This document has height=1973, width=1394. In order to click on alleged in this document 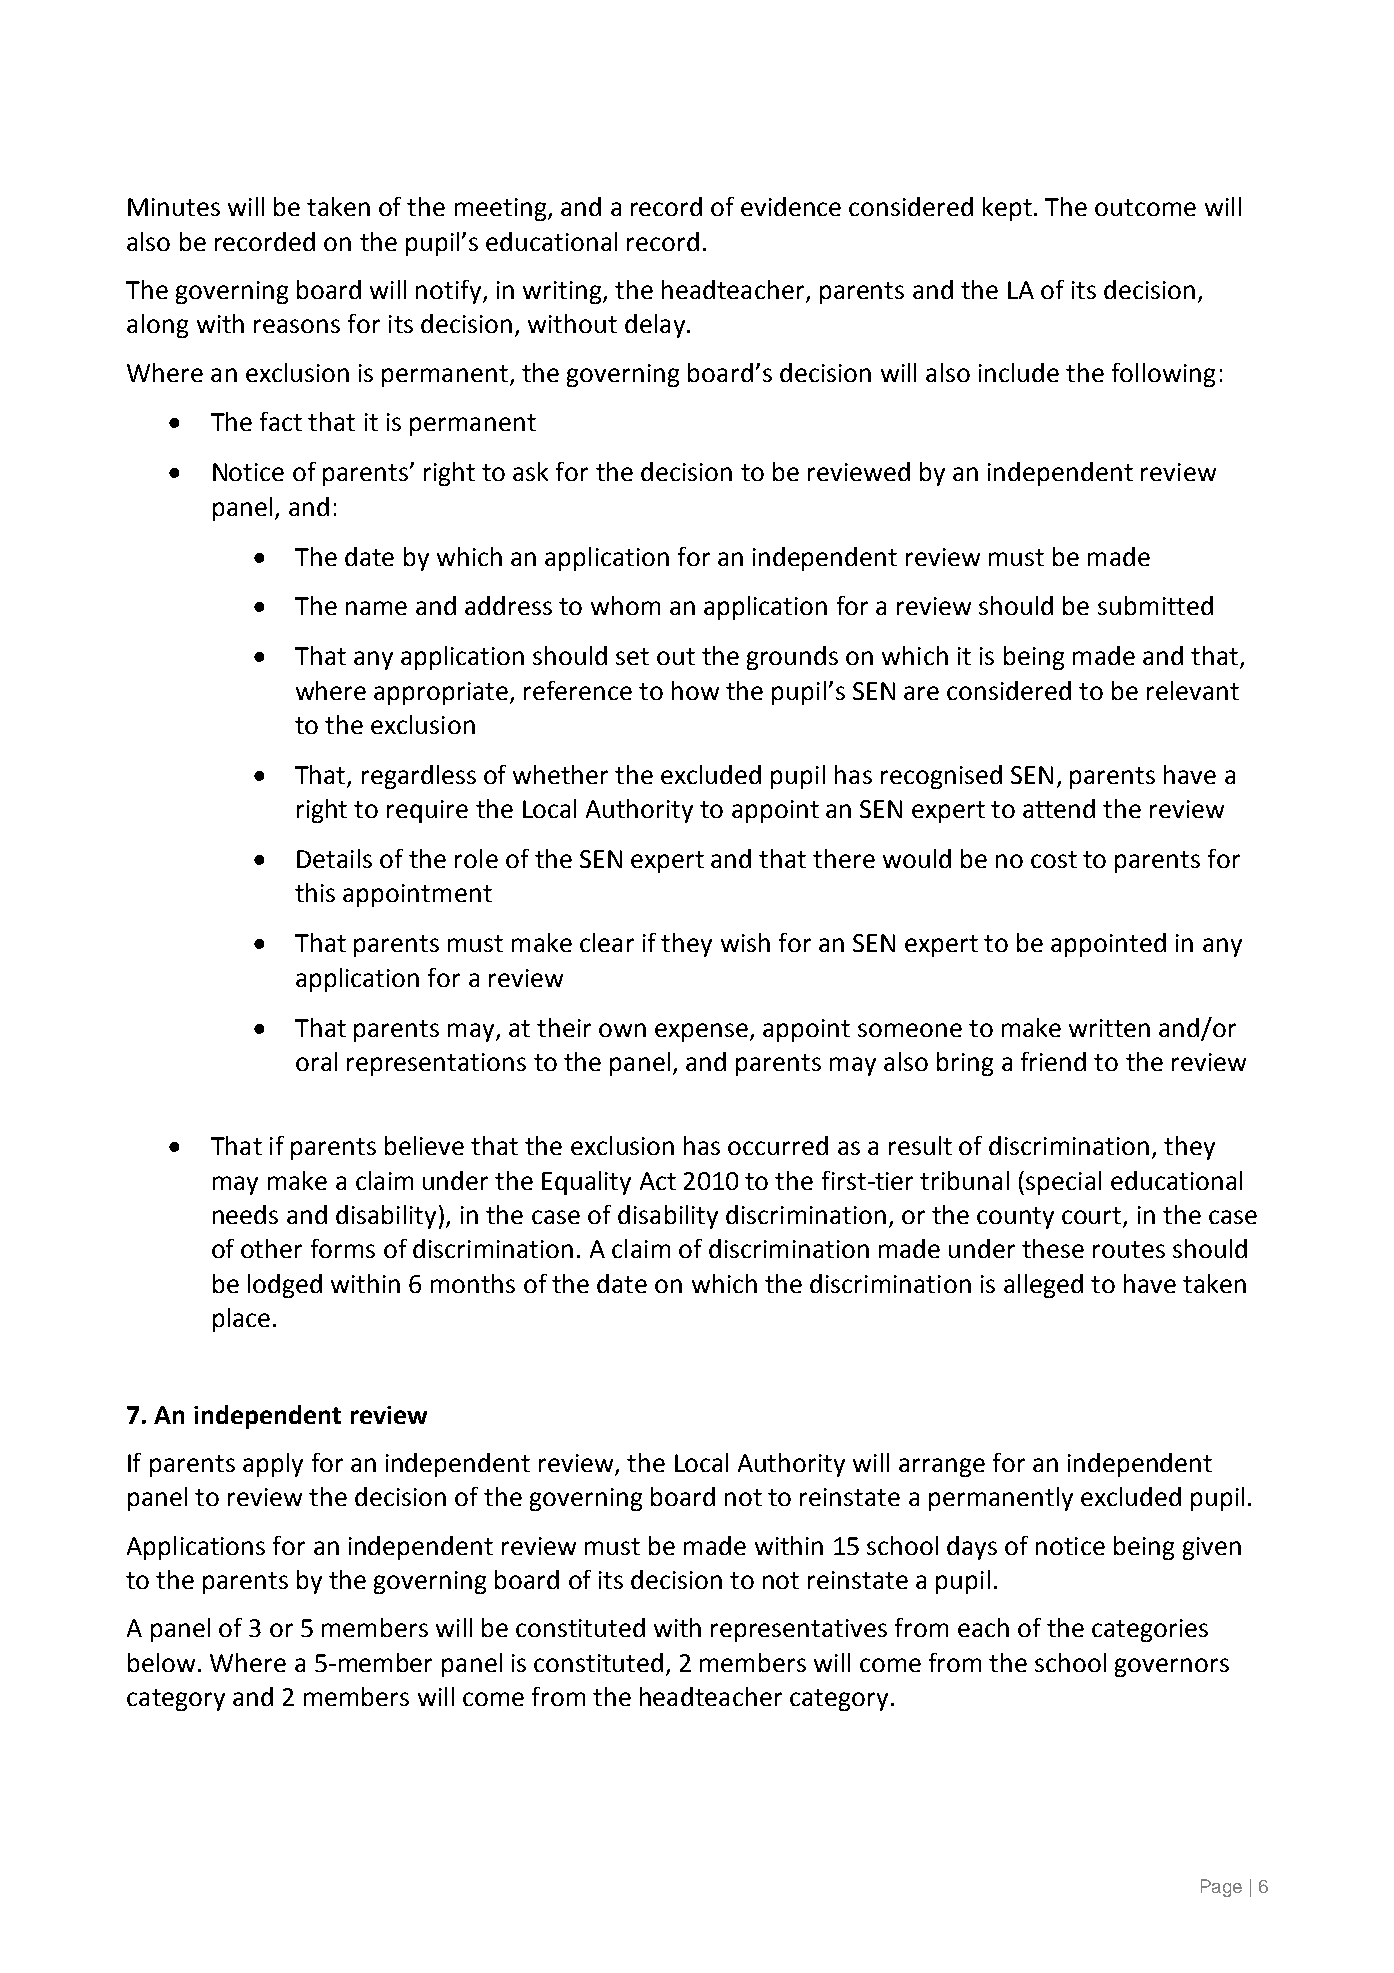, I will do `click(1043, 1286)`.
